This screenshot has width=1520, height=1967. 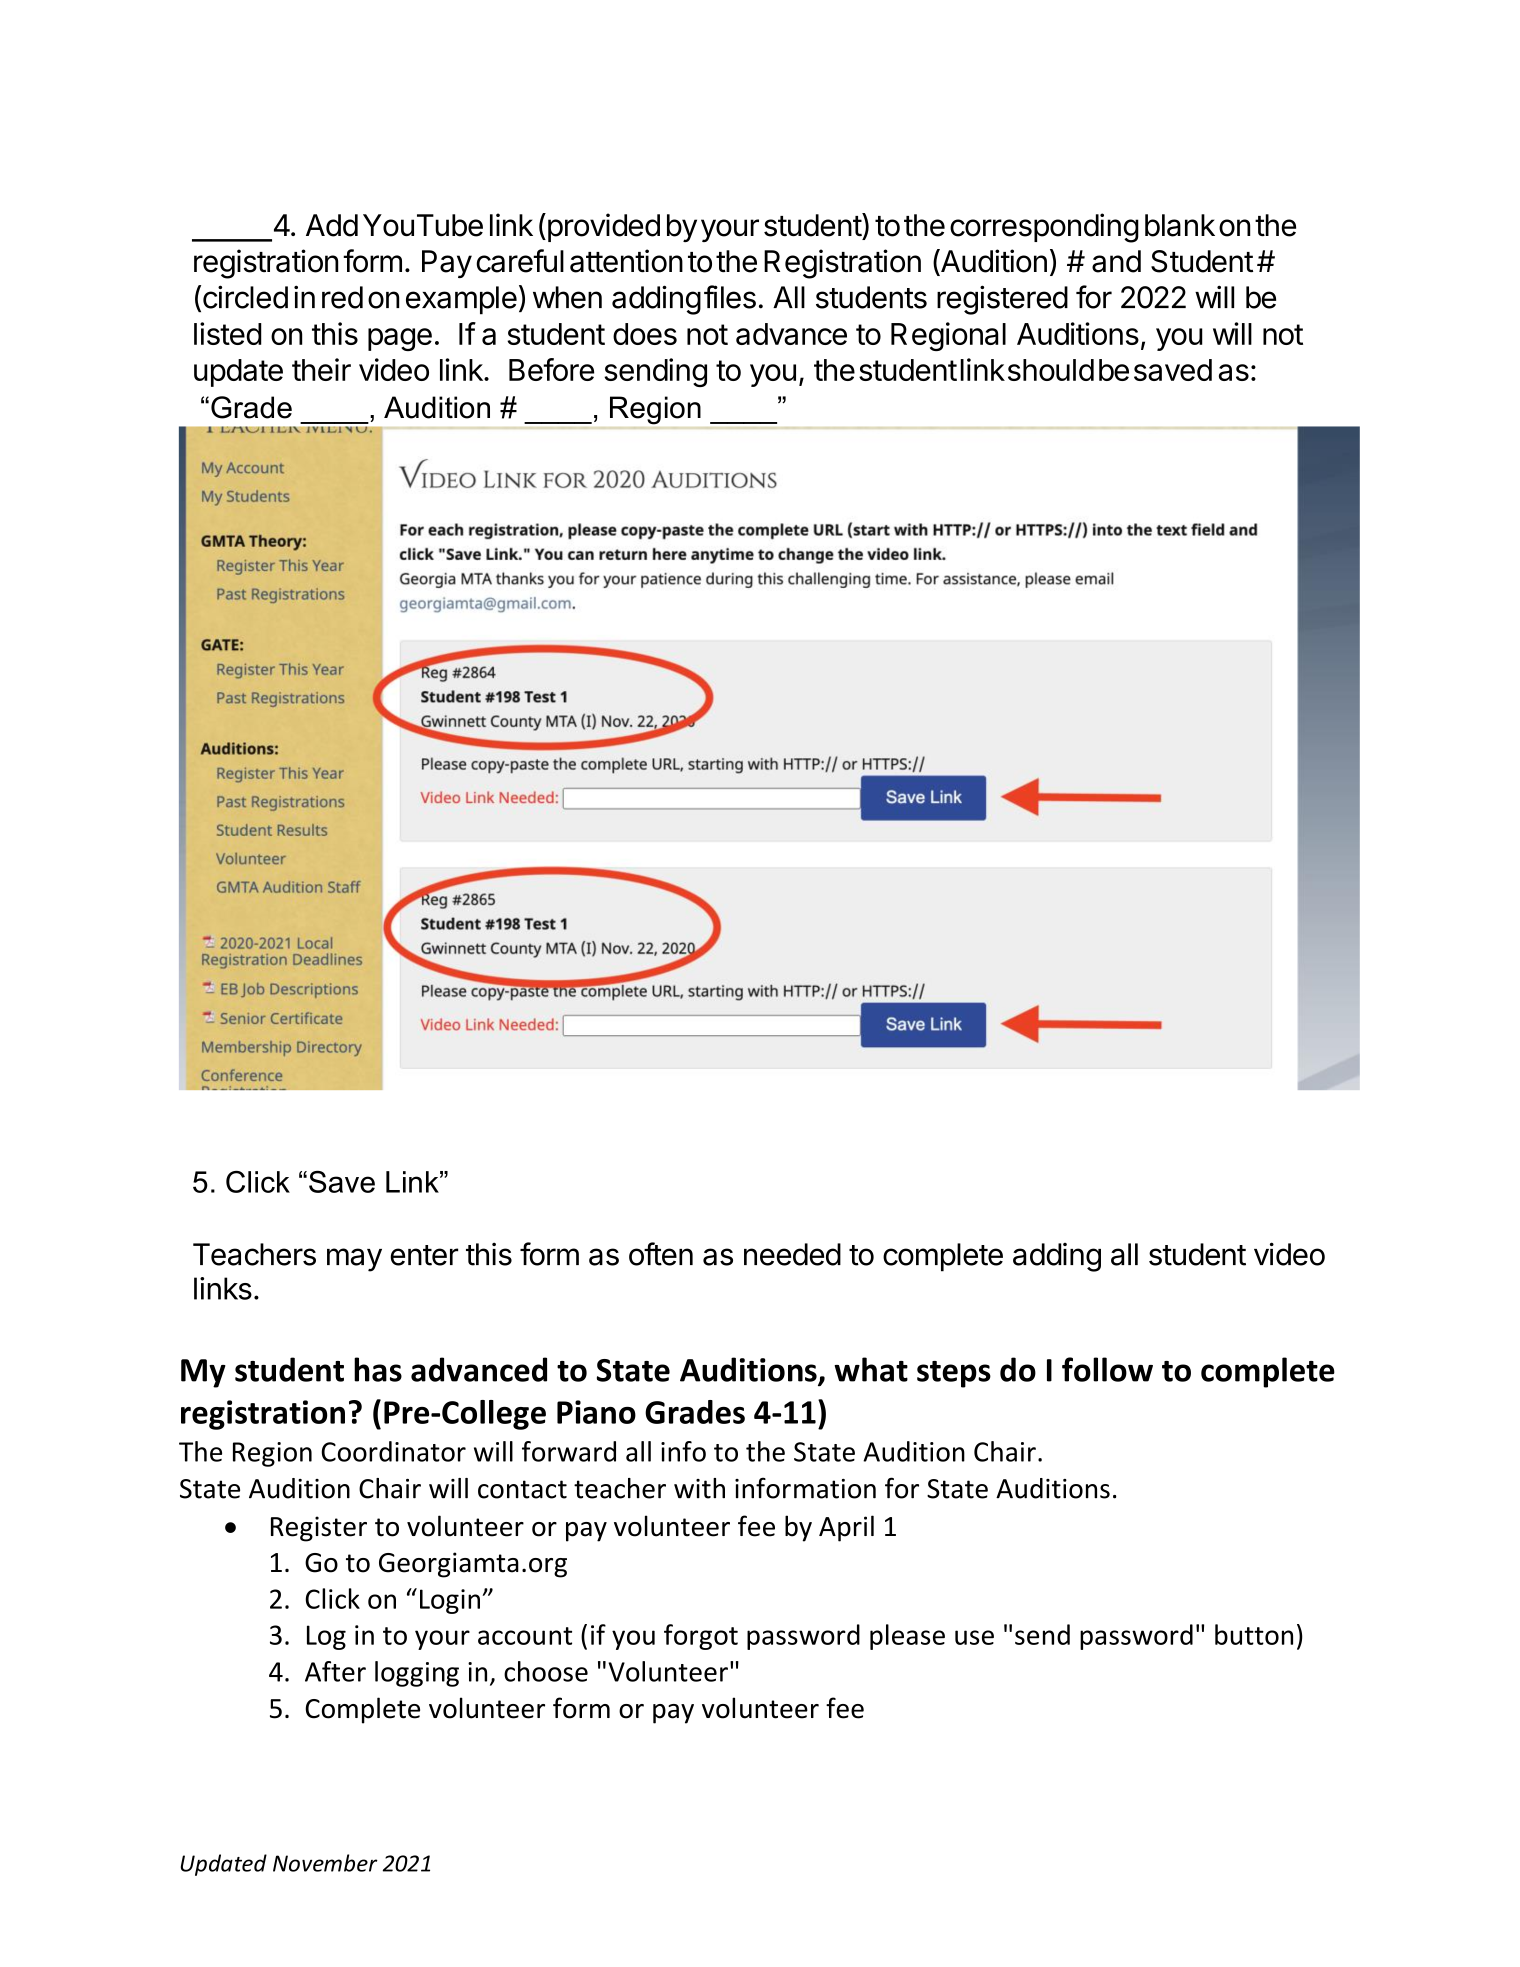 I want to click on when, so click(x=567, y=297).
